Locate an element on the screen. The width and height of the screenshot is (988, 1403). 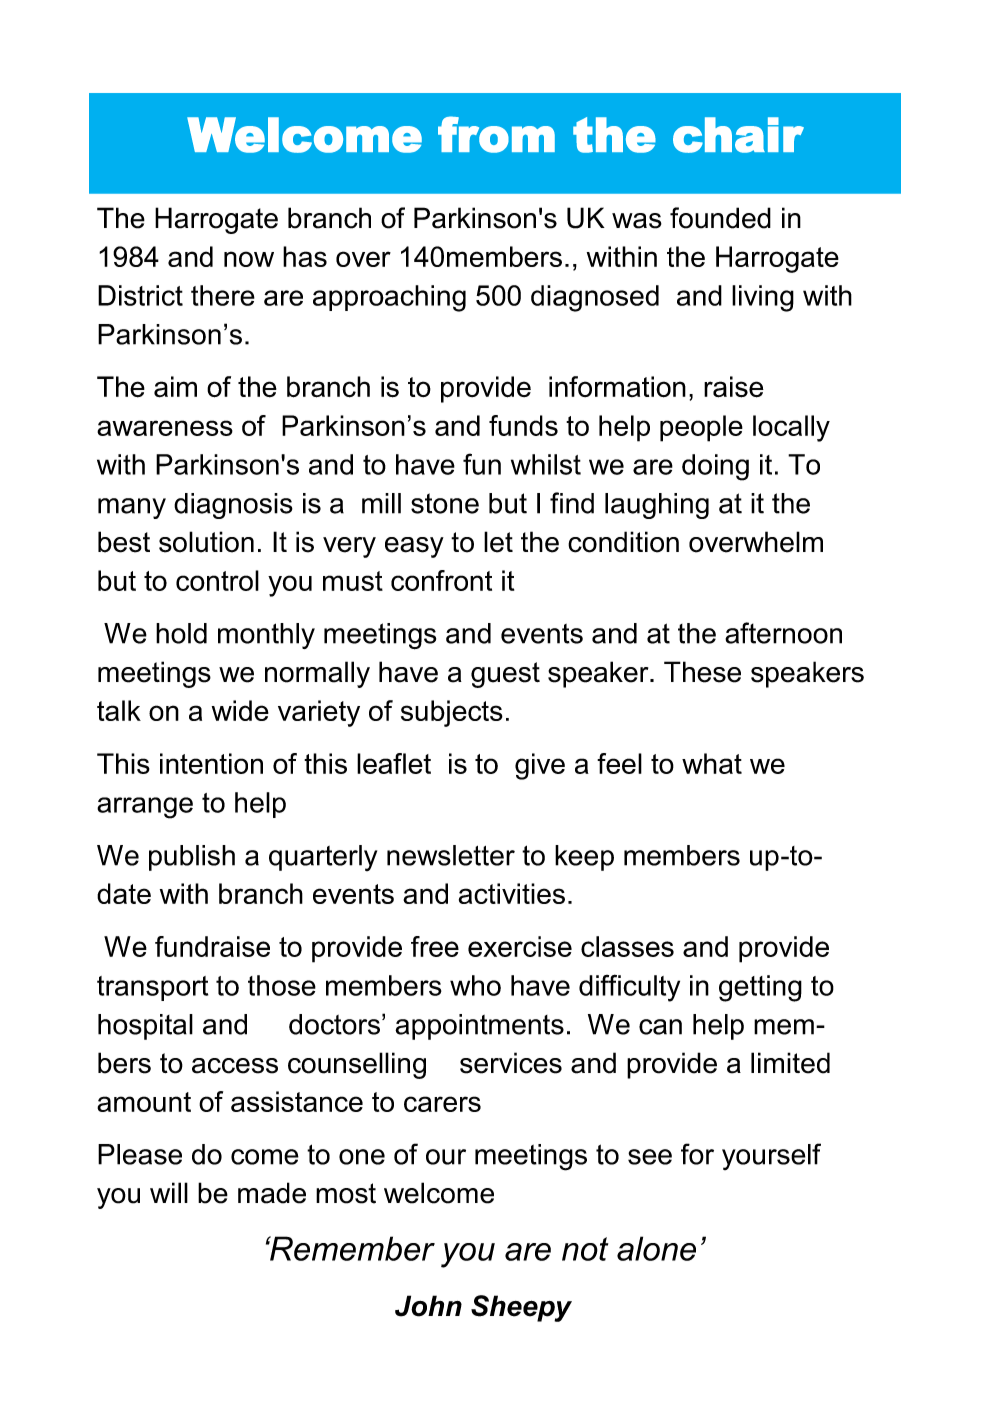
free is located at coordinates (435, 946).
